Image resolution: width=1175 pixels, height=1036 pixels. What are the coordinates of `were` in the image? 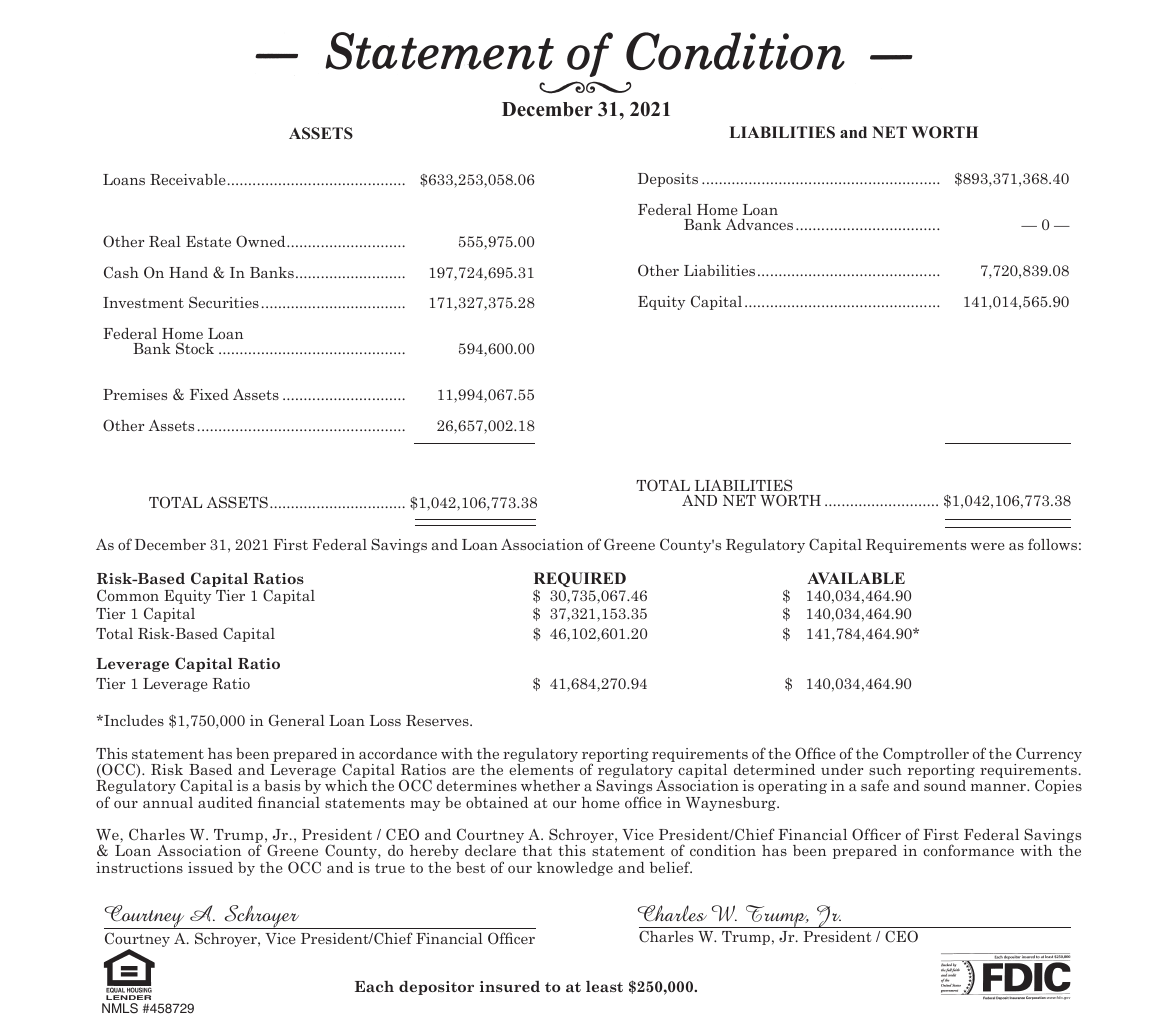 It's located at (988, 546).
